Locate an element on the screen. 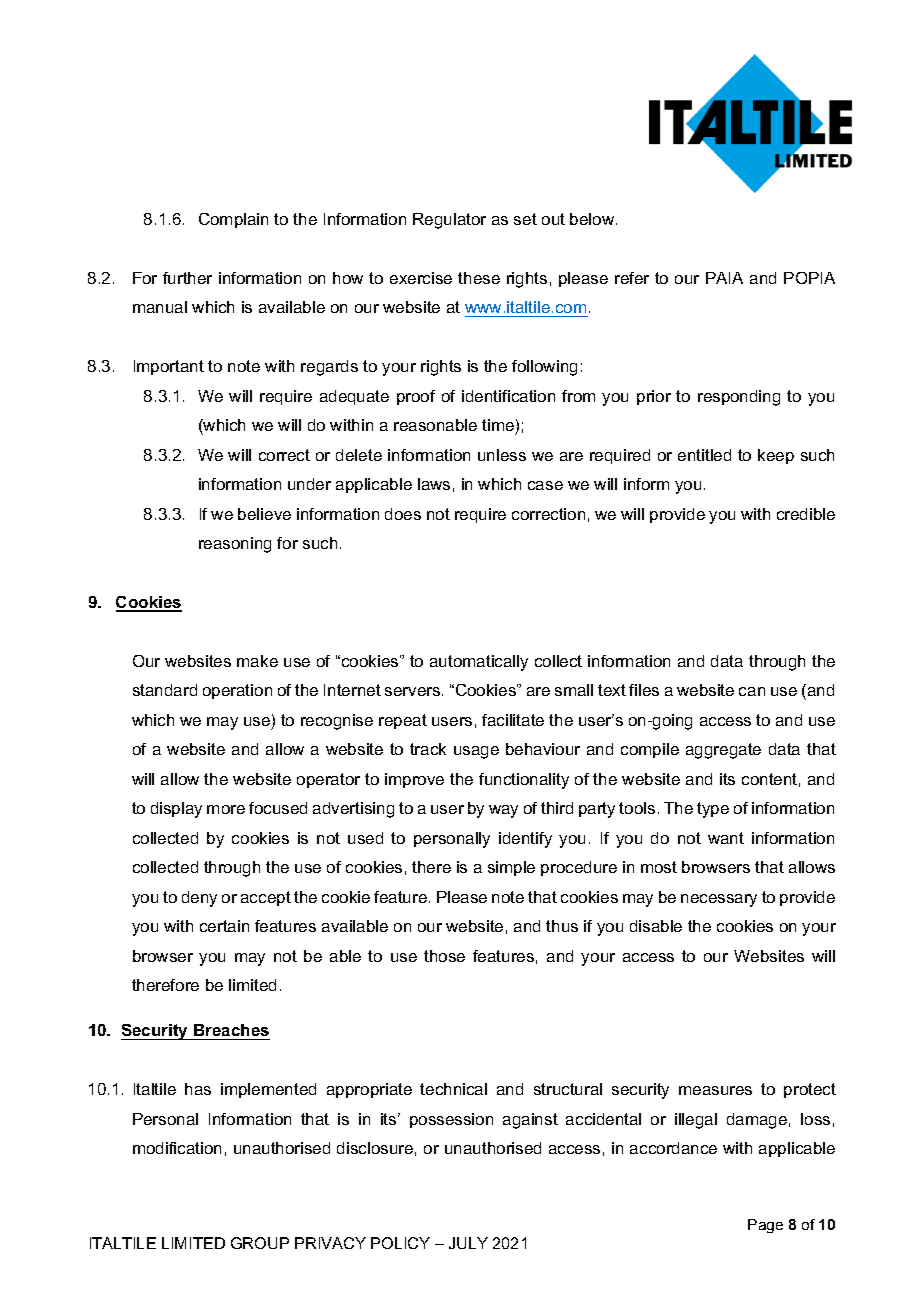 The image size is (924, 1308). GROUP is located at coordinates (260, 1243).
